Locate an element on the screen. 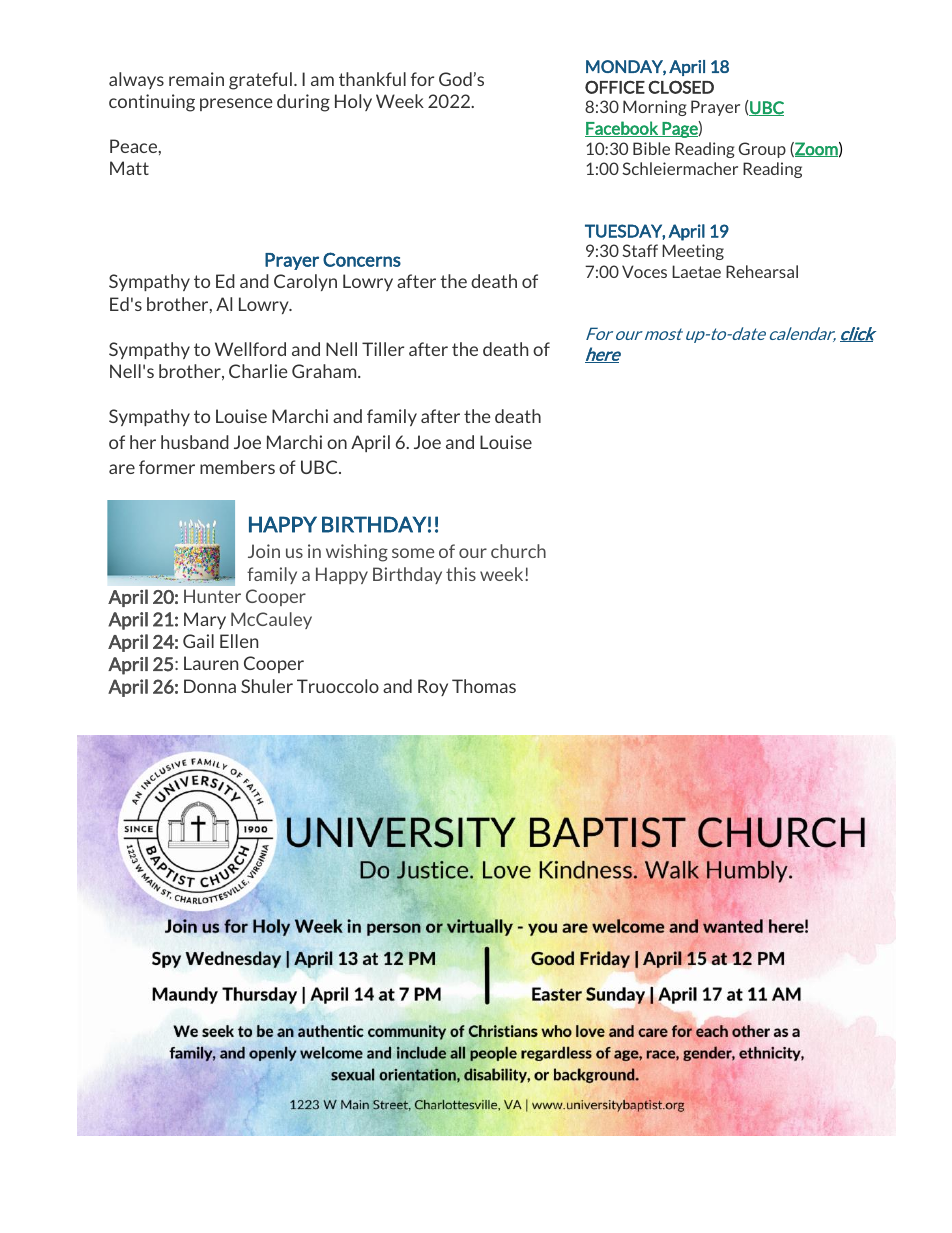  Tiller is located at coordinates (383, 349).
